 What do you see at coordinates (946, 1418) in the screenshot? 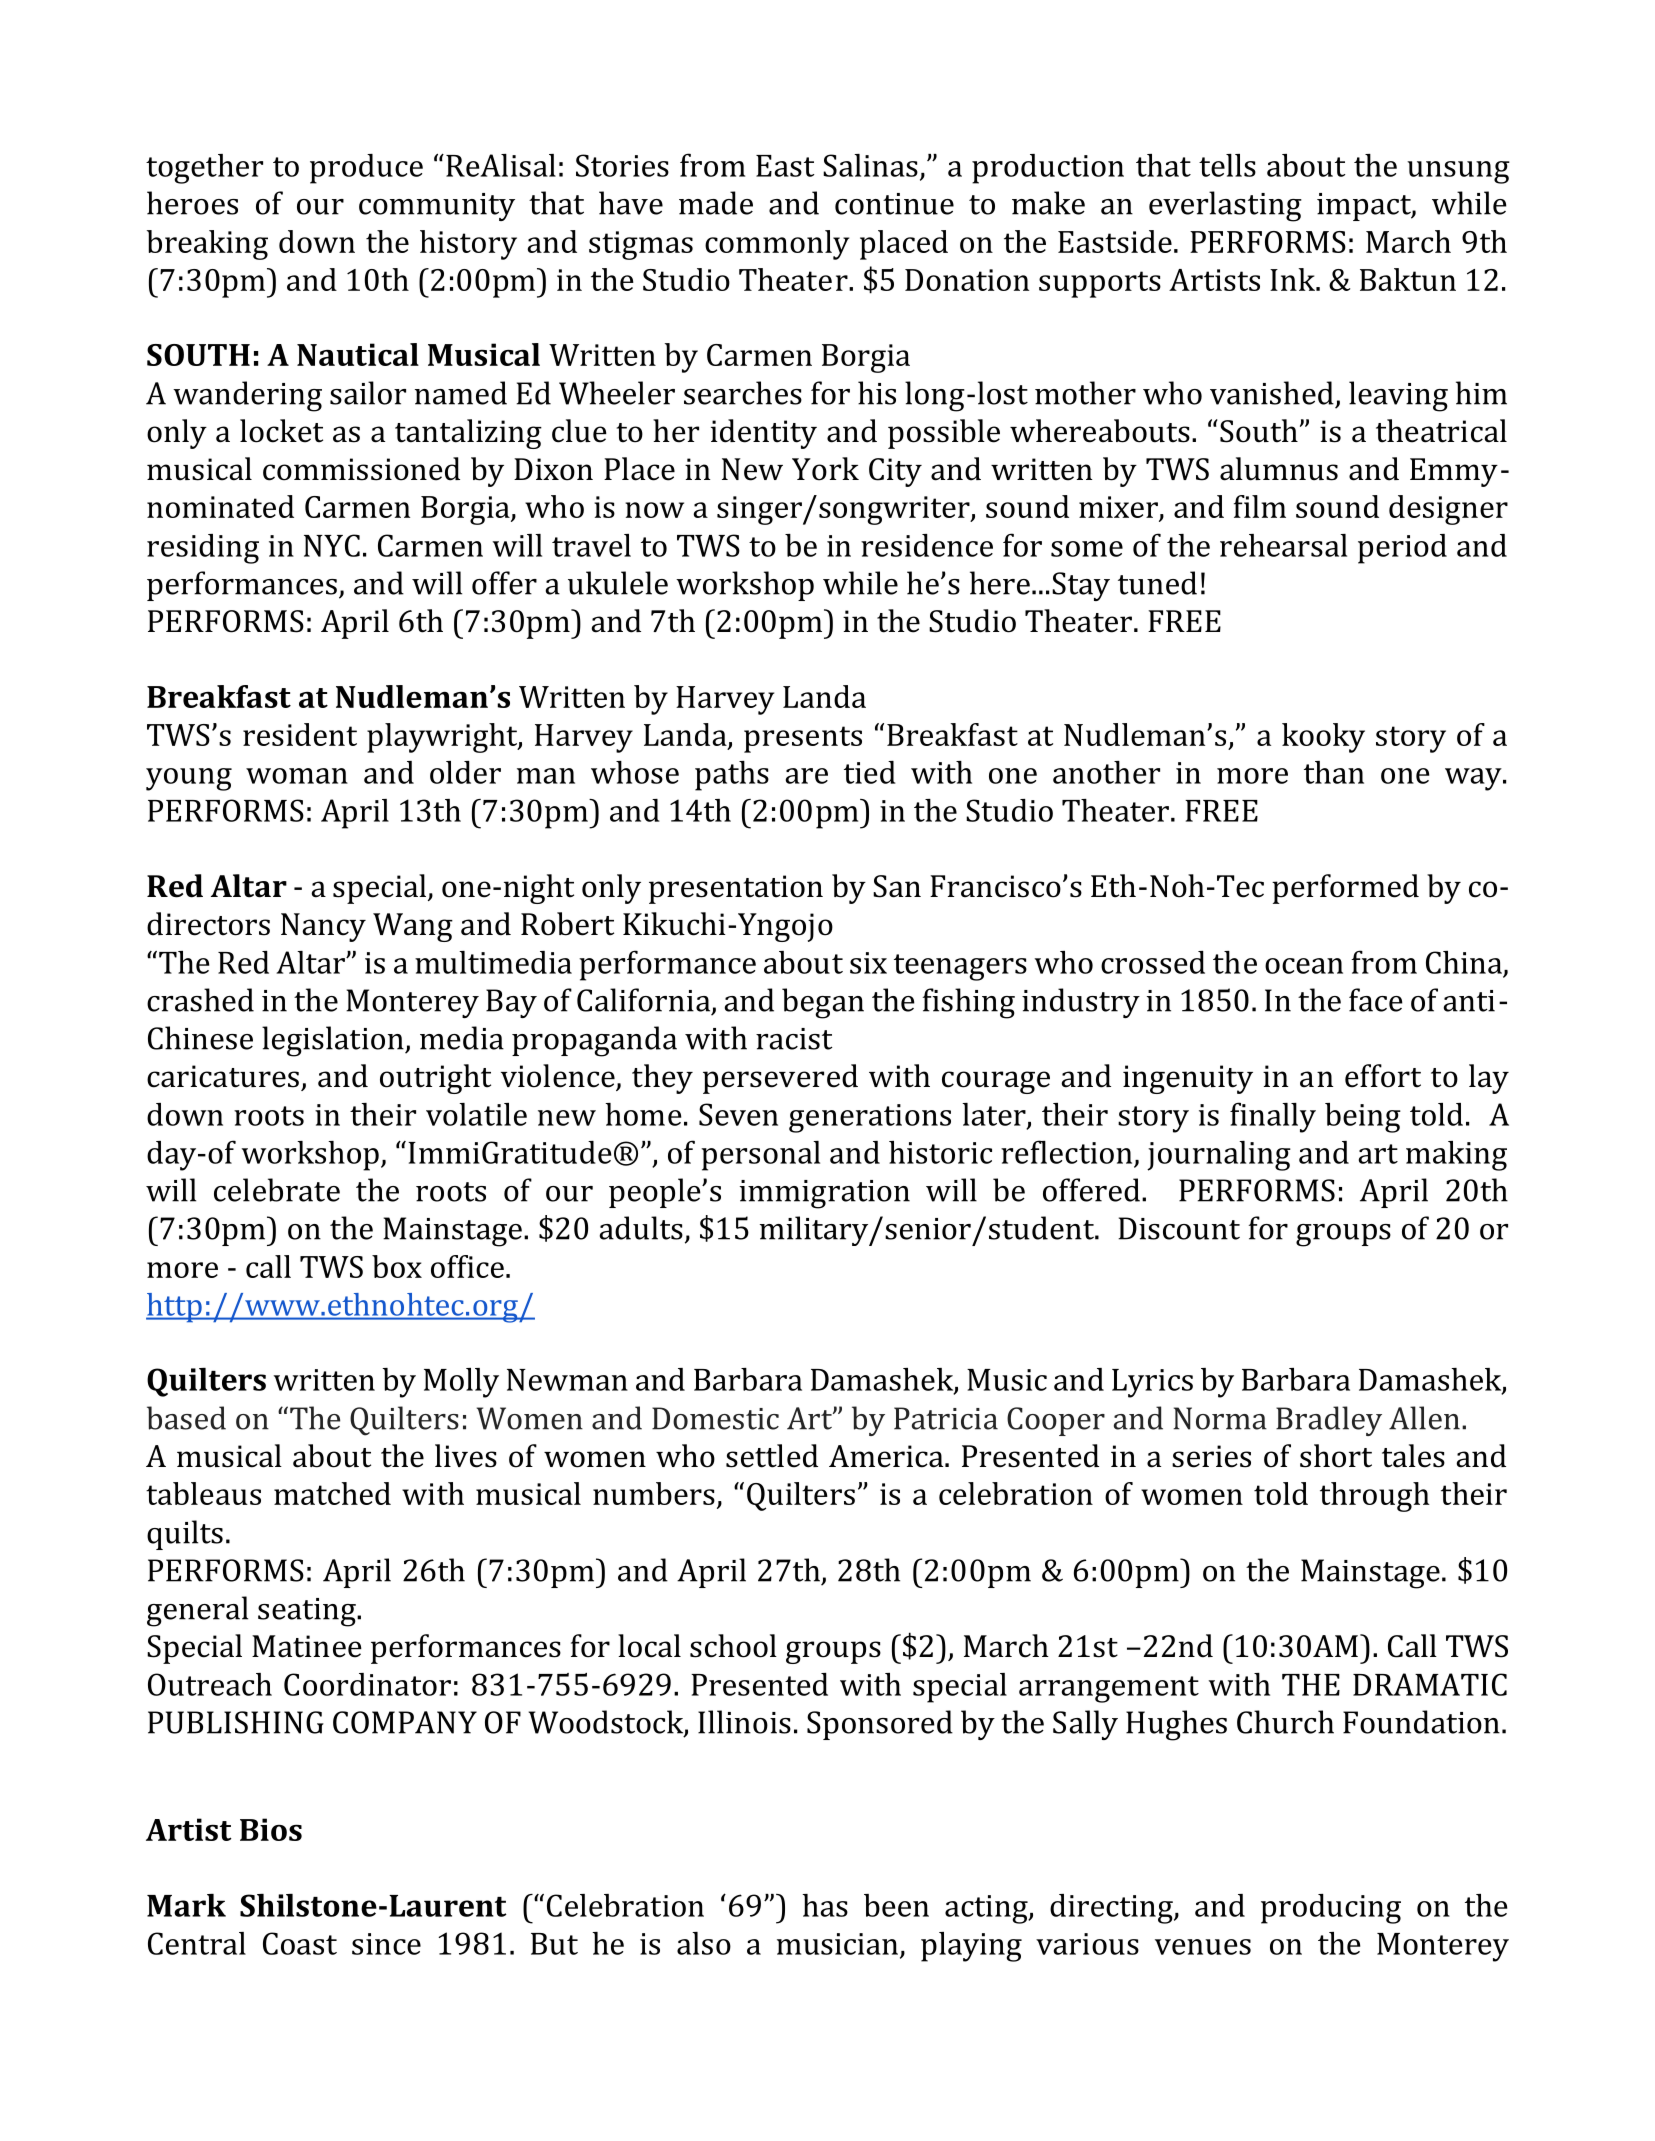
I see `Patricia` at bounding box center [946, 1418].
